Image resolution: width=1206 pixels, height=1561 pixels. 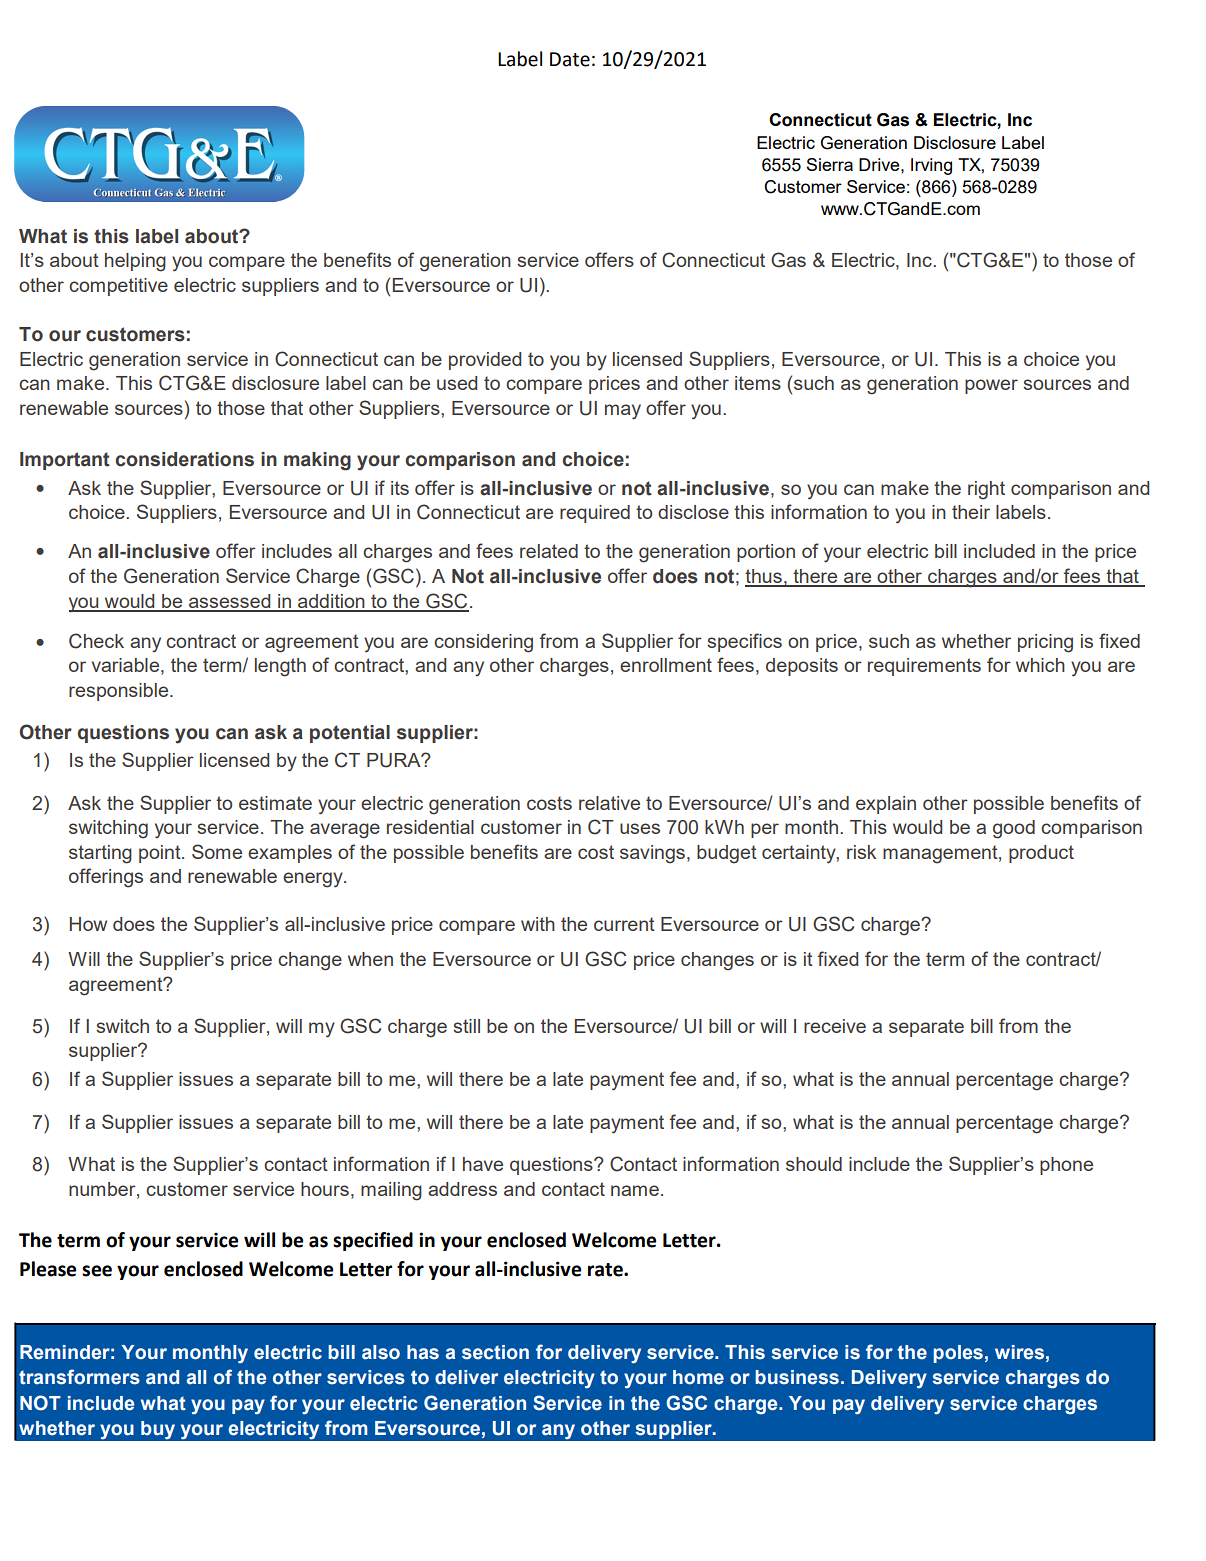 I want to click on transformers, so click(x=79, y=1377).
